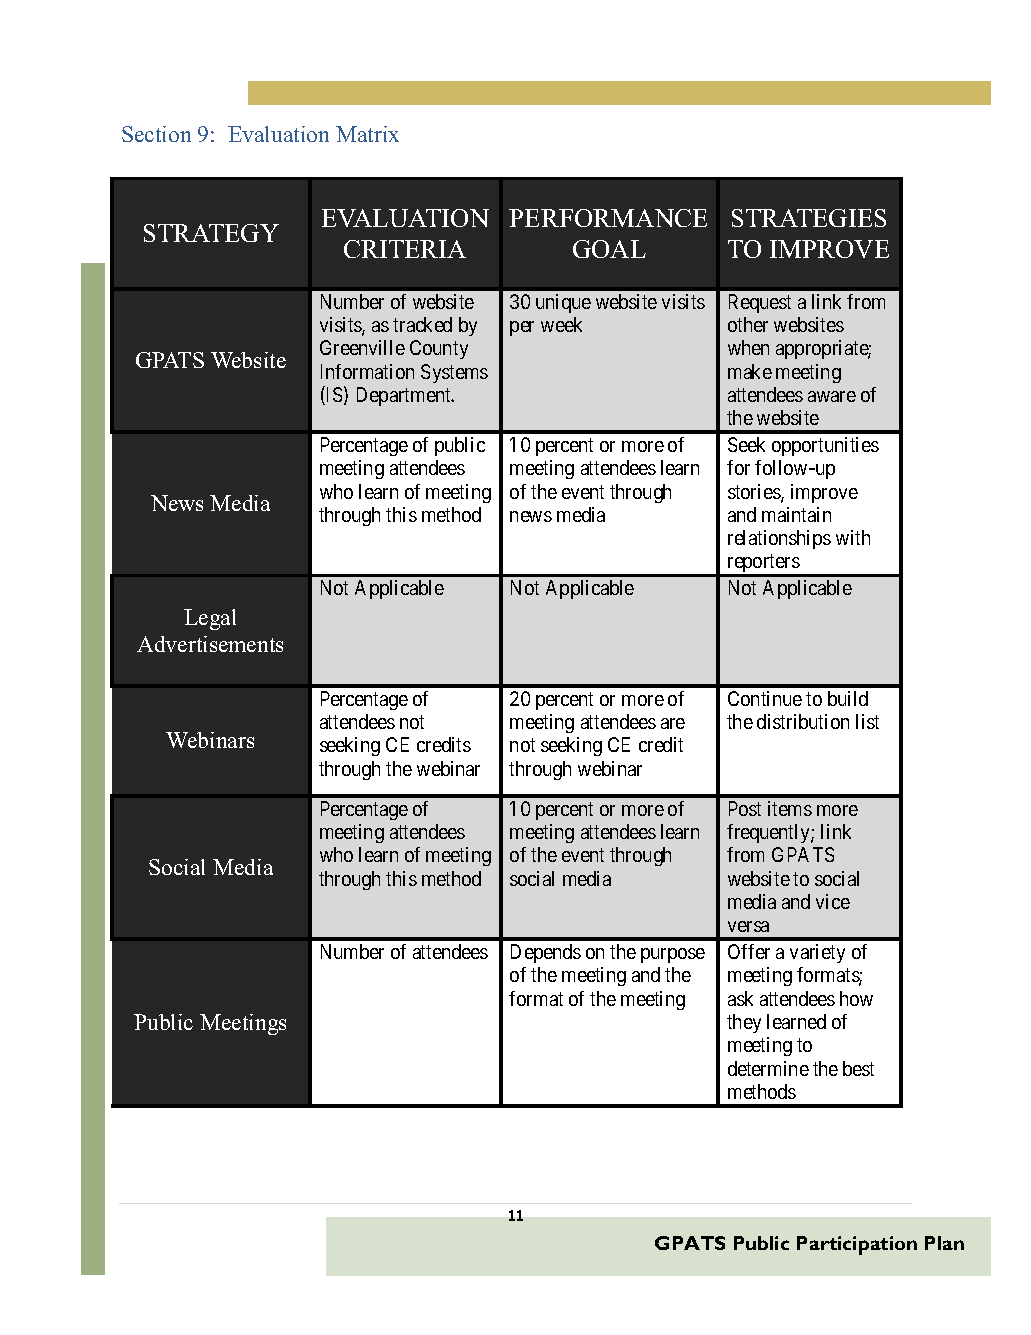 This screenshot has height=1335, width=1031. Describe the element at coordinates (809, 218) in the screenshot. I see `STRATEGIES` at that location.
